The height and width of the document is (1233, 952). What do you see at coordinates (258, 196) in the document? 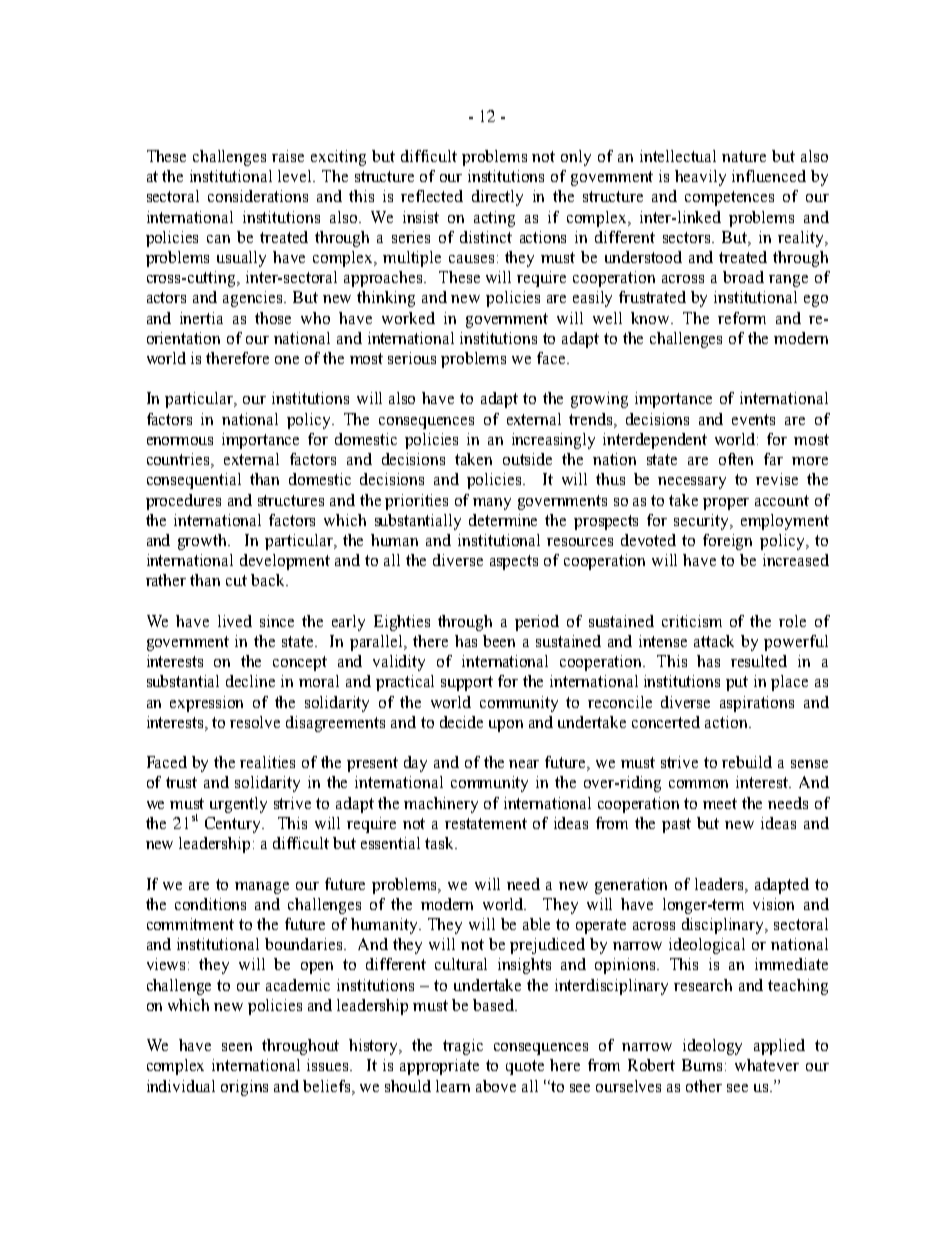
I see `considerations` at bounding box center [258, 196].
